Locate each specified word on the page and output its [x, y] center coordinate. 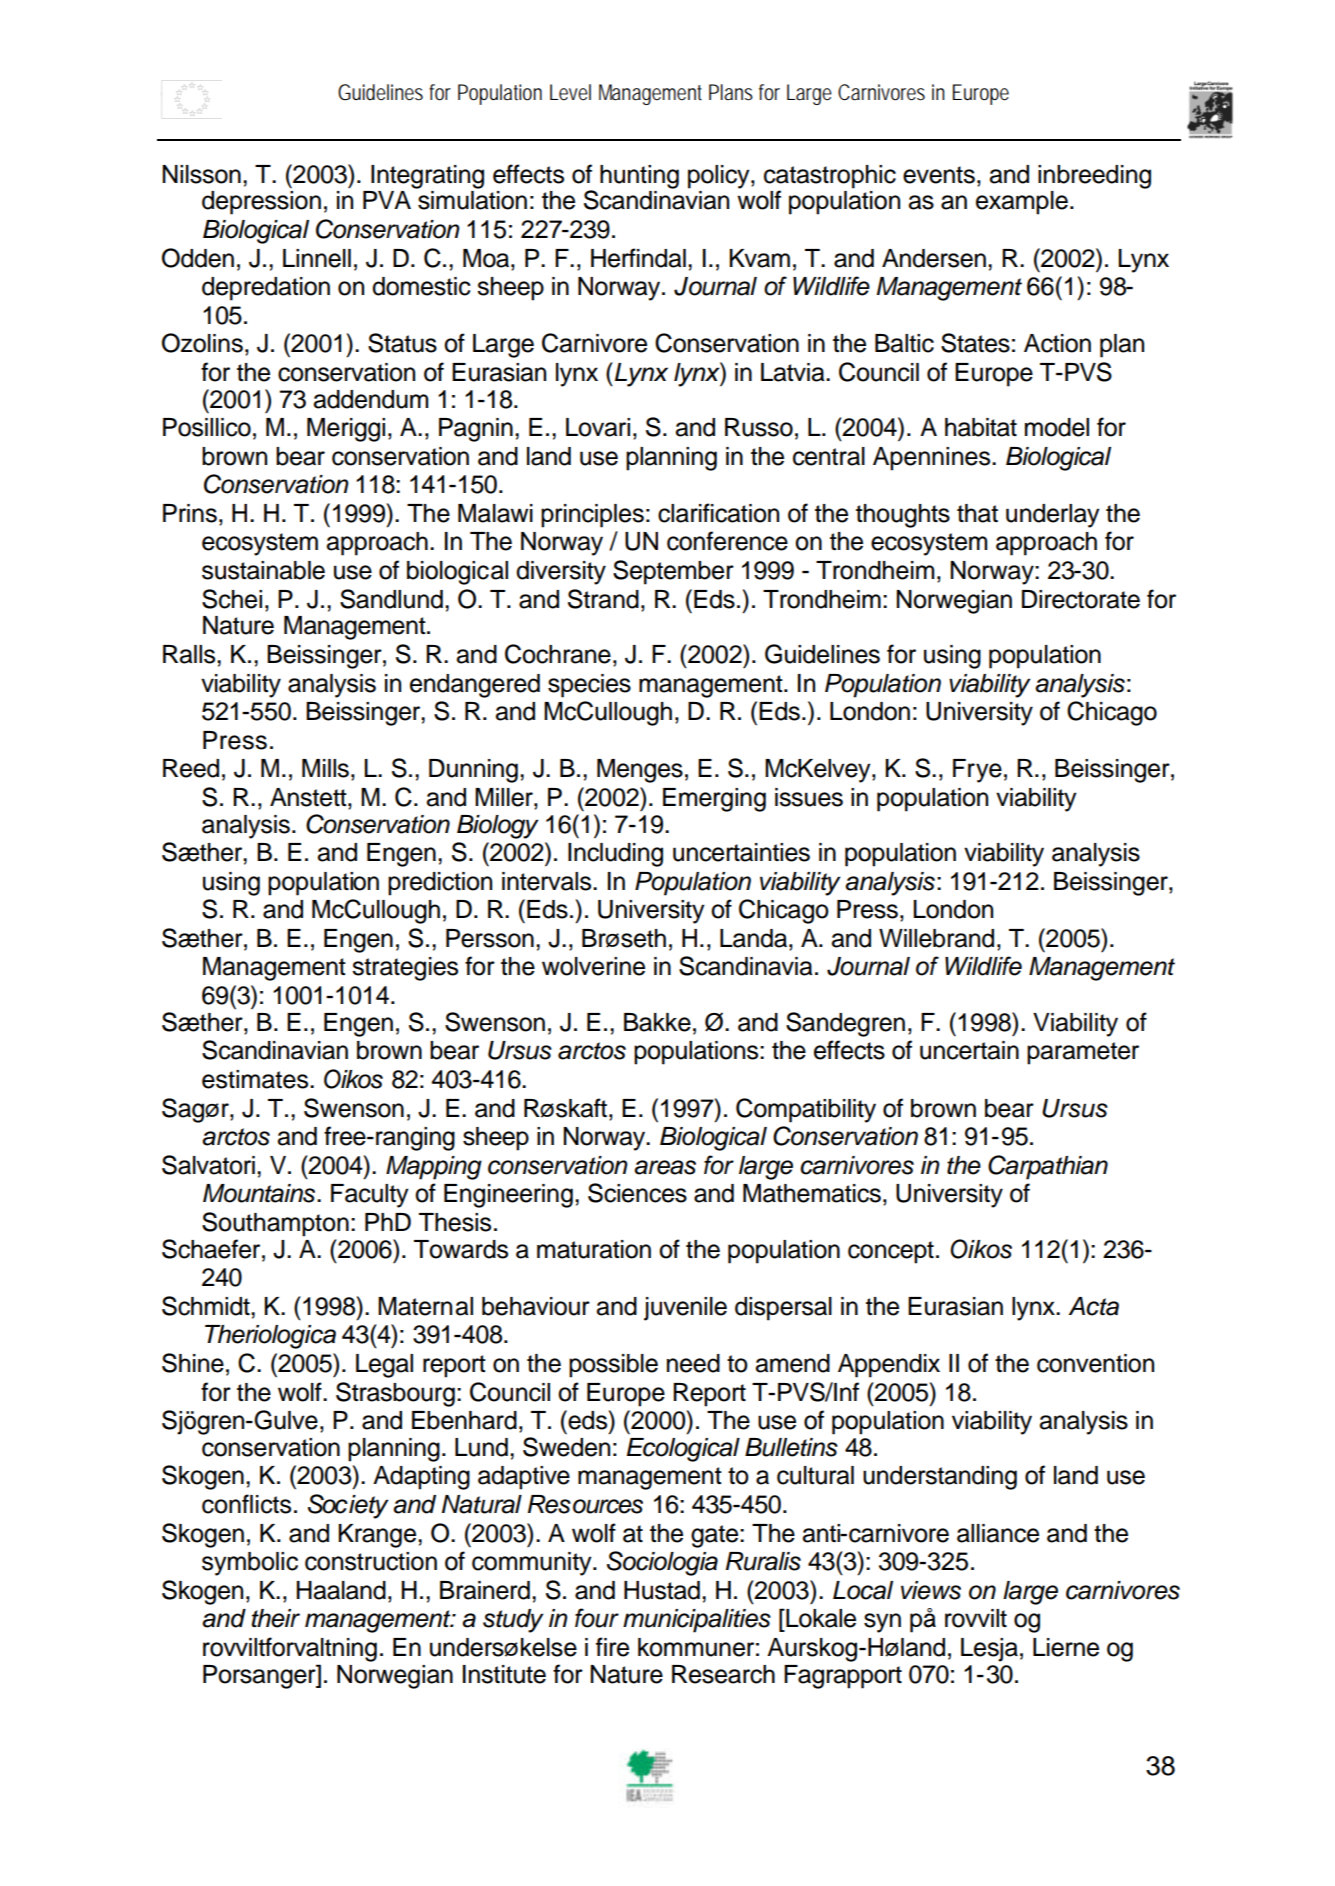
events [939, 175]
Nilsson [201, 174]
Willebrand [936, 938]
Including [615, 855]
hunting [639, 177]
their [276, 1618]
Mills [325, 768]
